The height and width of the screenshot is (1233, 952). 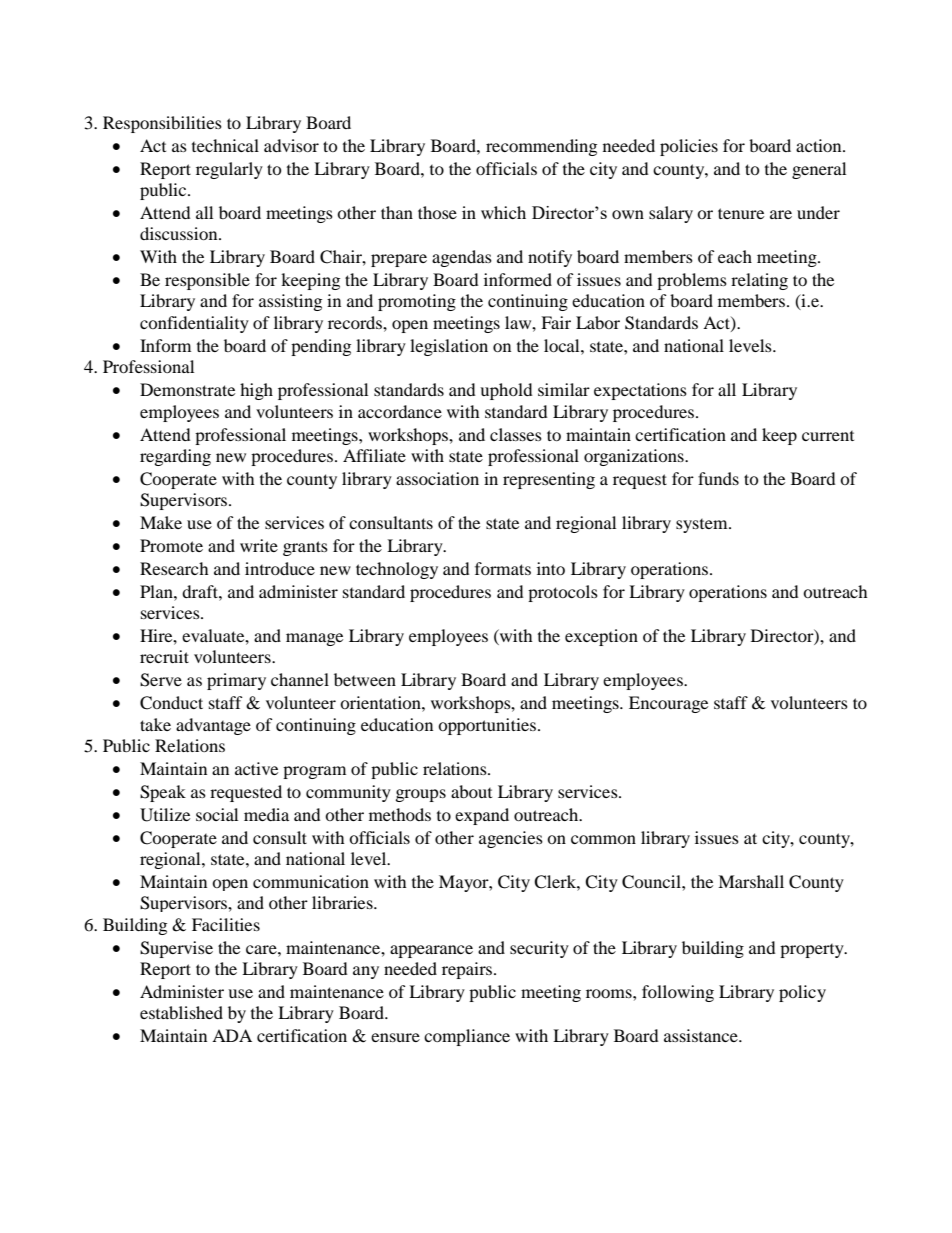 What do you see at coordinates (689, 147) in the screenshot?
I see `policies` at bounding box center [689, 147].
